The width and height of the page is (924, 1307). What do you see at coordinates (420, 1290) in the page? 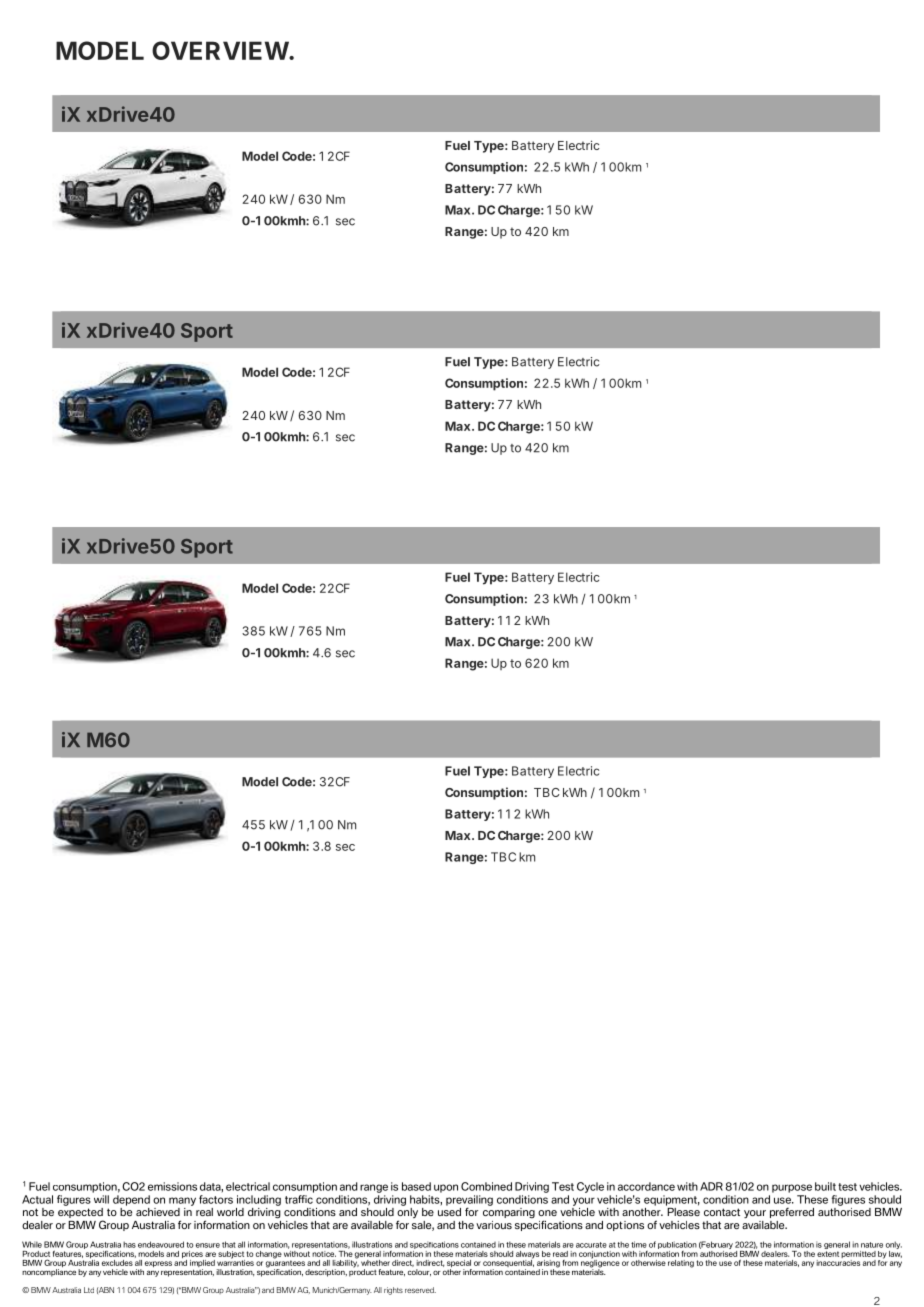
I see `reserved` at bounding box center [420, 1290].
